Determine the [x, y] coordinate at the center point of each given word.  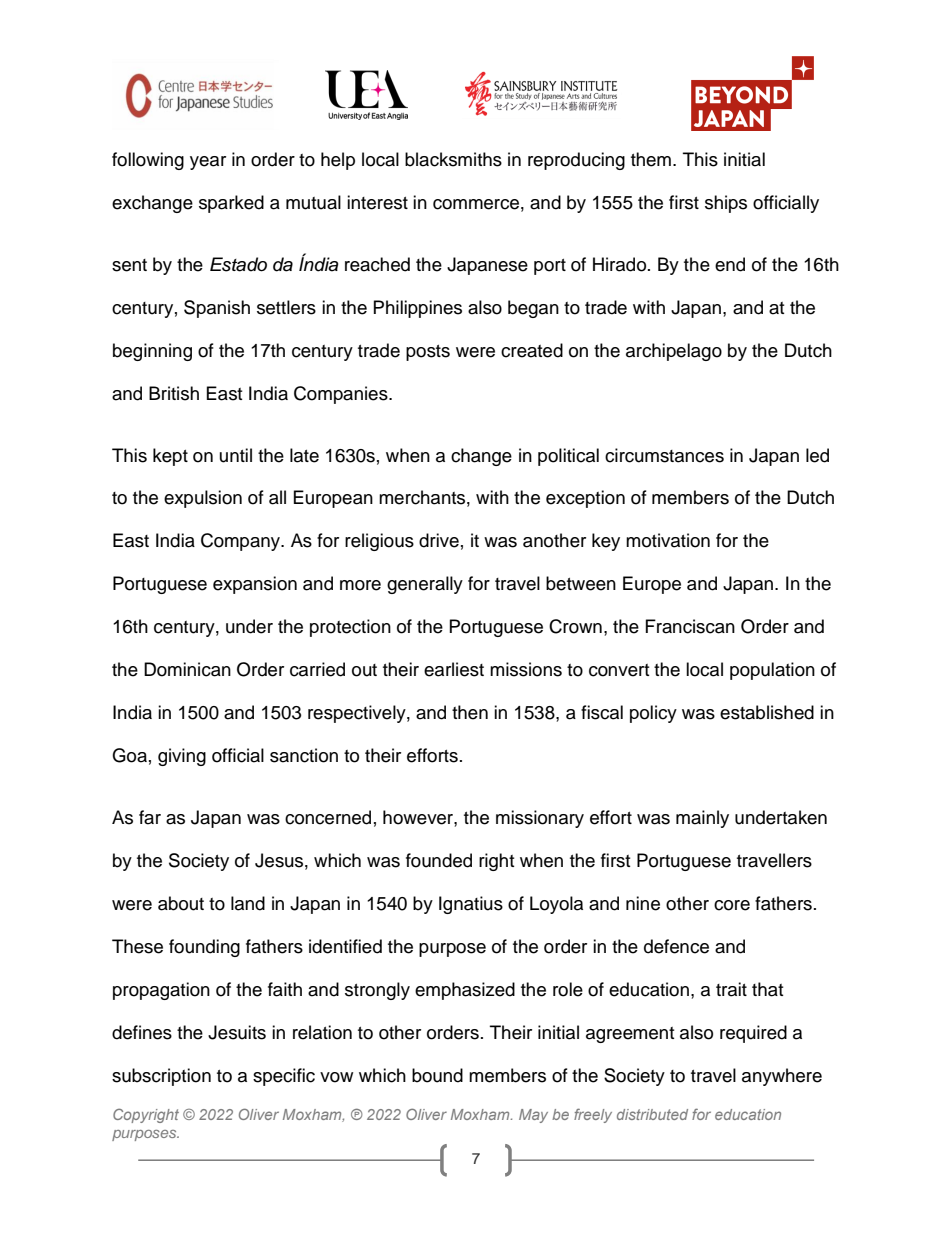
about [181, 903]
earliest [454, 669]
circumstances [664, 455]
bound [437, 1075]
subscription [161, 1077]
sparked [231, 204]
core [732, 905]
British [174, 393]
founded [439, 860]
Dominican [187, 669]
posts [428, 353]
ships [726, 204]
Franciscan [690, 626]
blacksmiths [453, 159]
